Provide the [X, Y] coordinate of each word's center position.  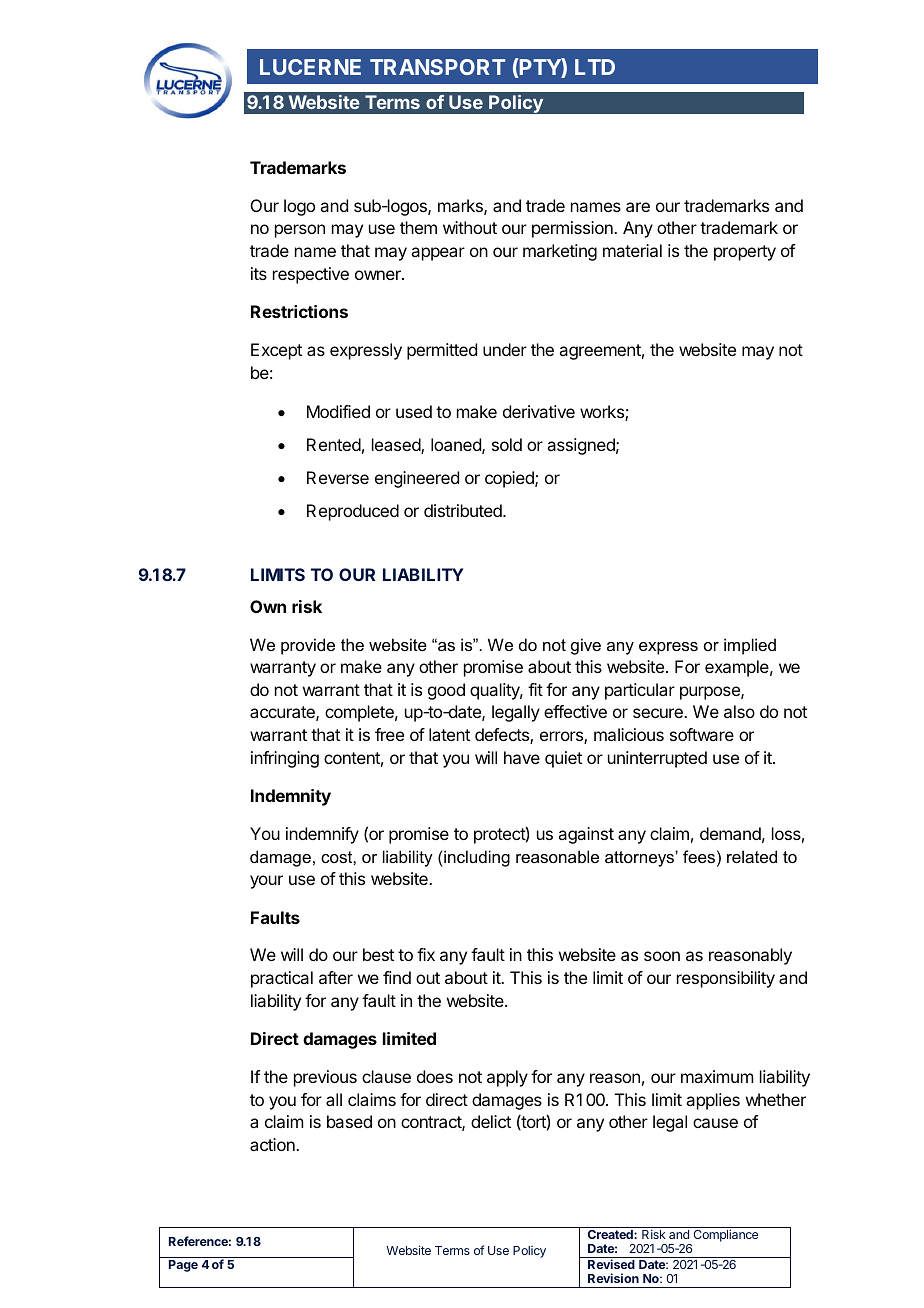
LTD [595, 67]
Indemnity [291, 797]
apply [507, 1078]
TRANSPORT [437, 67]
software [702, 734]
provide [308, 646]
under [505, 349]
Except [276, 351]
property [745, 253]
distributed [464, 510]
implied [750, 646]
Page [183, 1266]
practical [282, 979]
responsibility [726, 979]
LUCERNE [310, 67]
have [522, 757]
